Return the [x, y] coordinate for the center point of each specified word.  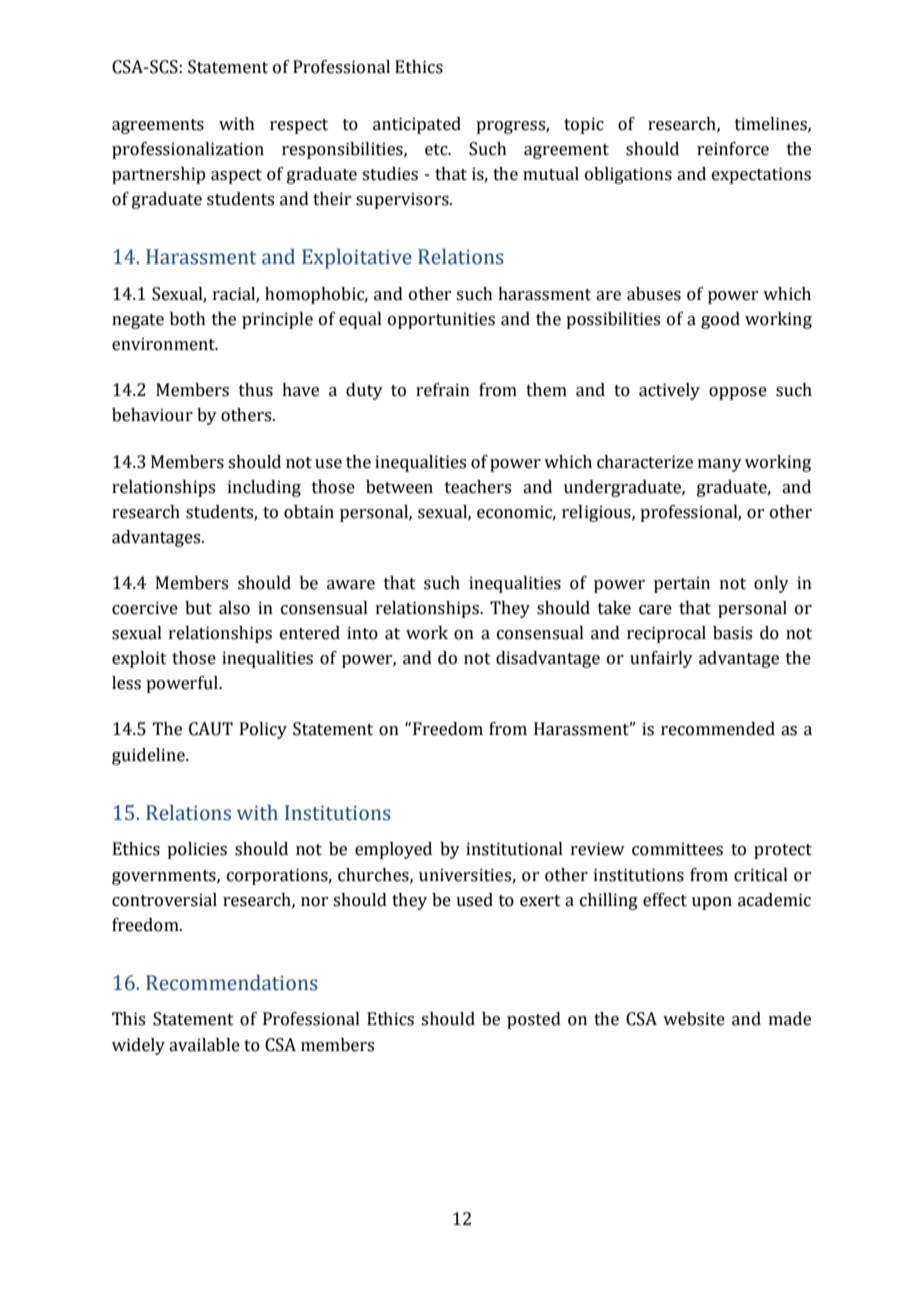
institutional [514, 849]
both [188, 319]
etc [437, 150]
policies [197, 850]
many [720, 465]
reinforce [733, 149]
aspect [236, 176]
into [362, 633]
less [126, 683]
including [264, 488]
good [720, 320]
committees [677, 849]
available [204, 1045]
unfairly [661, 659]
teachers [478, 487]
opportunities [441, 320]
